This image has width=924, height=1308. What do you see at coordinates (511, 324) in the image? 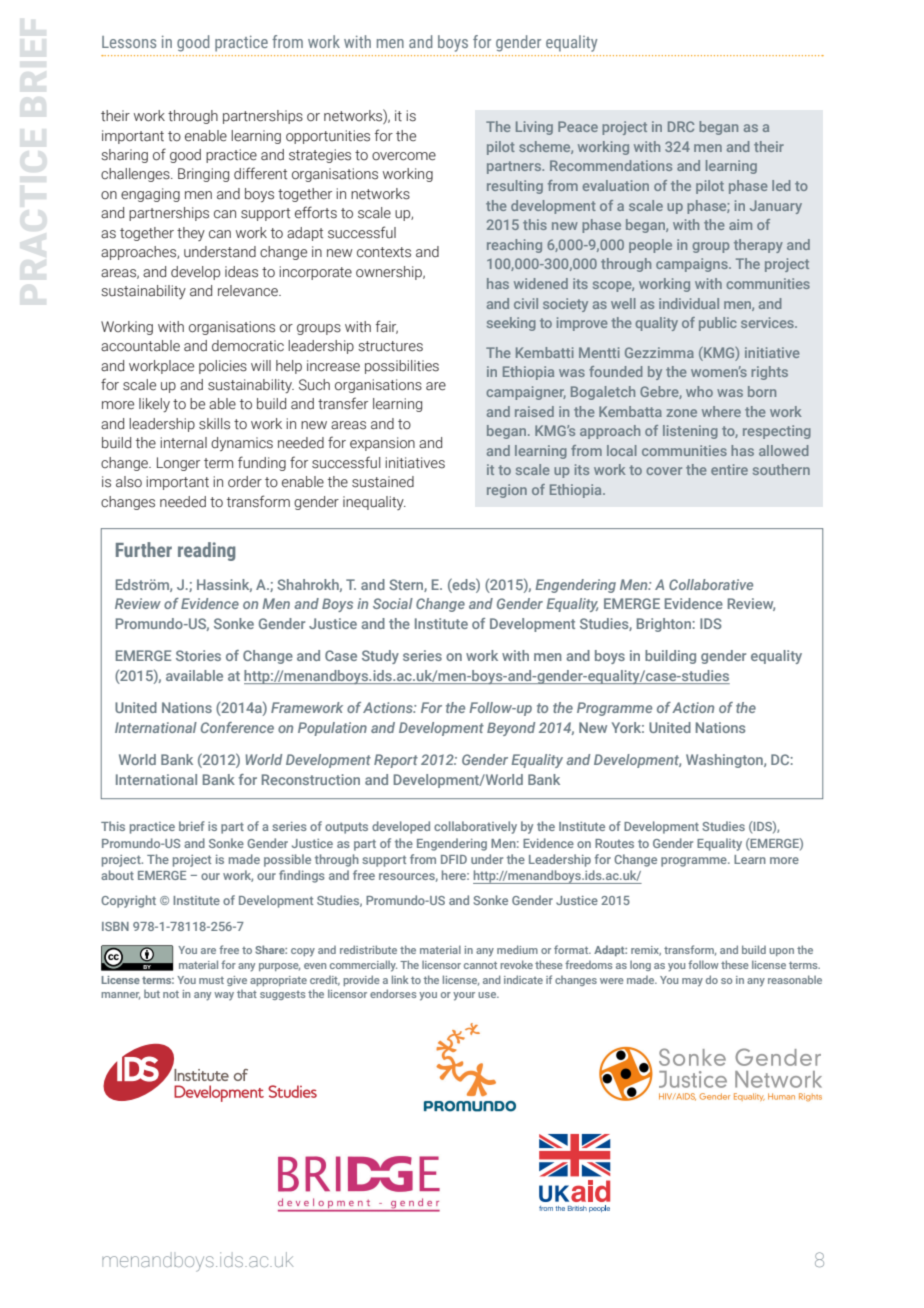
I see `seeking` at bounding box center [511, 324].
